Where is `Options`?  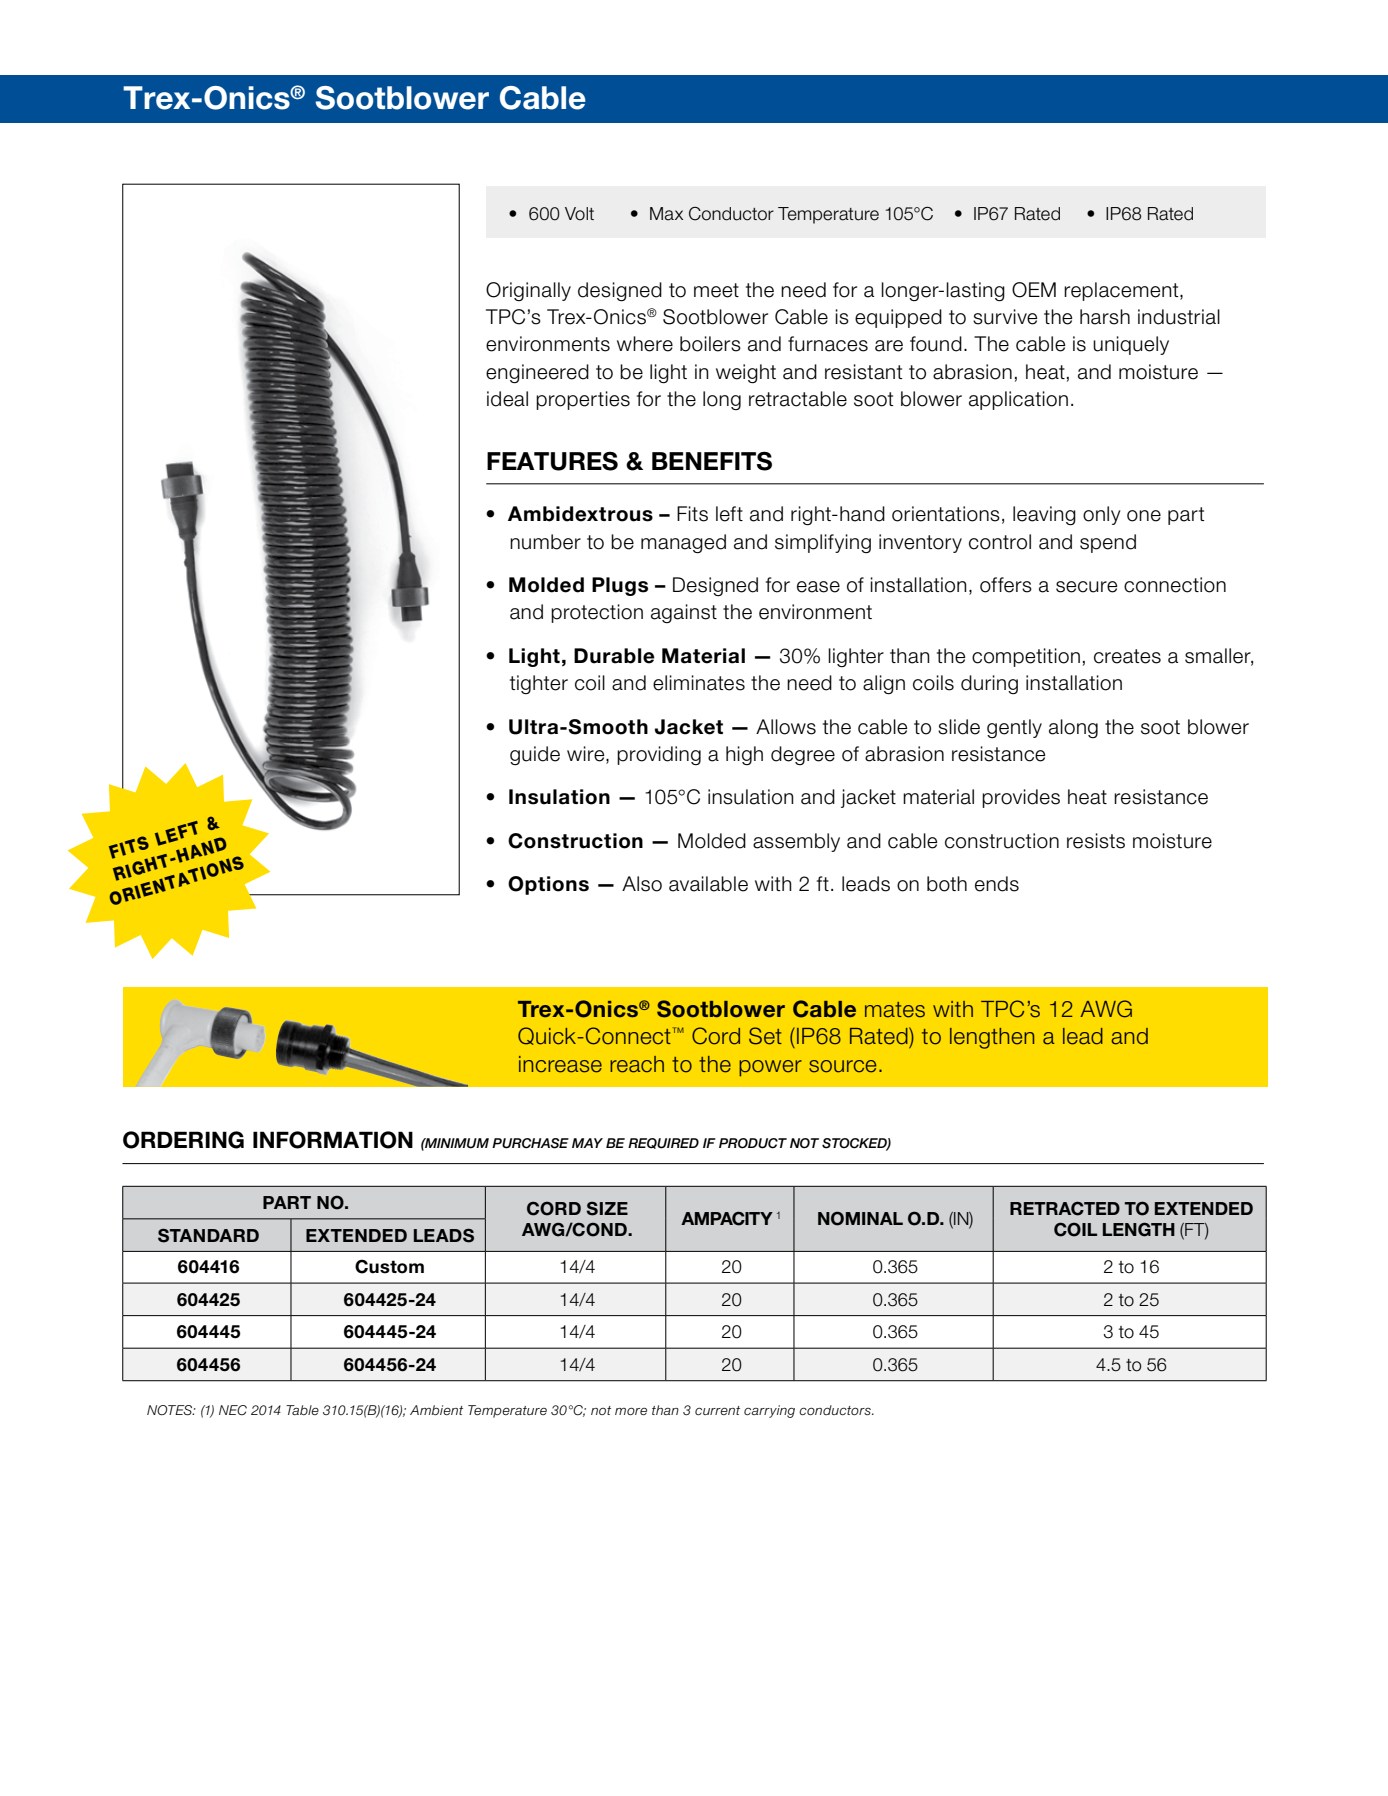
Options is located at coordinates (548, 885).
